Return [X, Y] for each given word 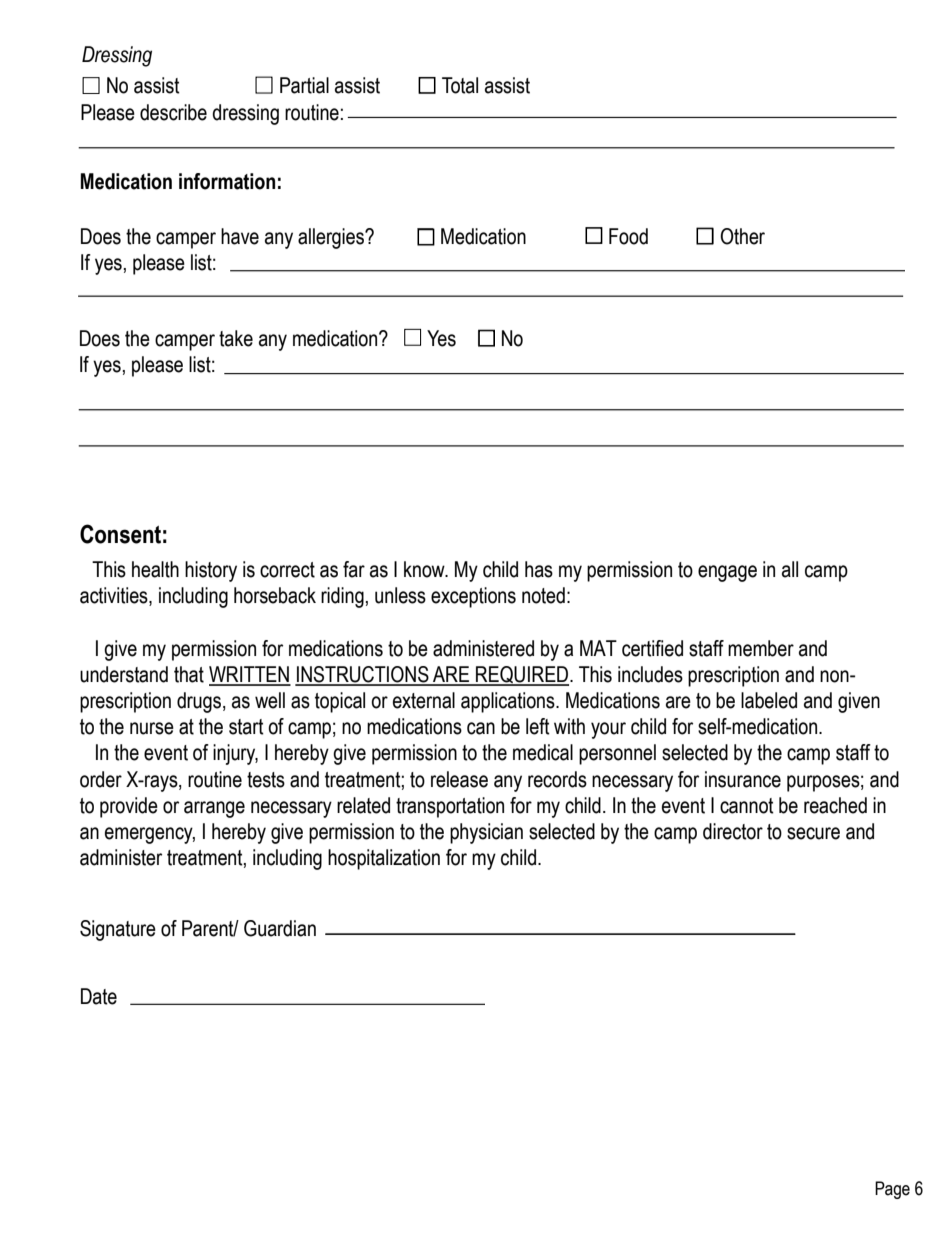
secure [813, 833]
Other [742, 236]
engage [727, 573]
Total [460, 85]
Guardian [280, 928]
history [211, 571]
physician [486, 833]
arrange [214, 809]
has [539, 569]
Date [99, 996]
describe [173, 112]
